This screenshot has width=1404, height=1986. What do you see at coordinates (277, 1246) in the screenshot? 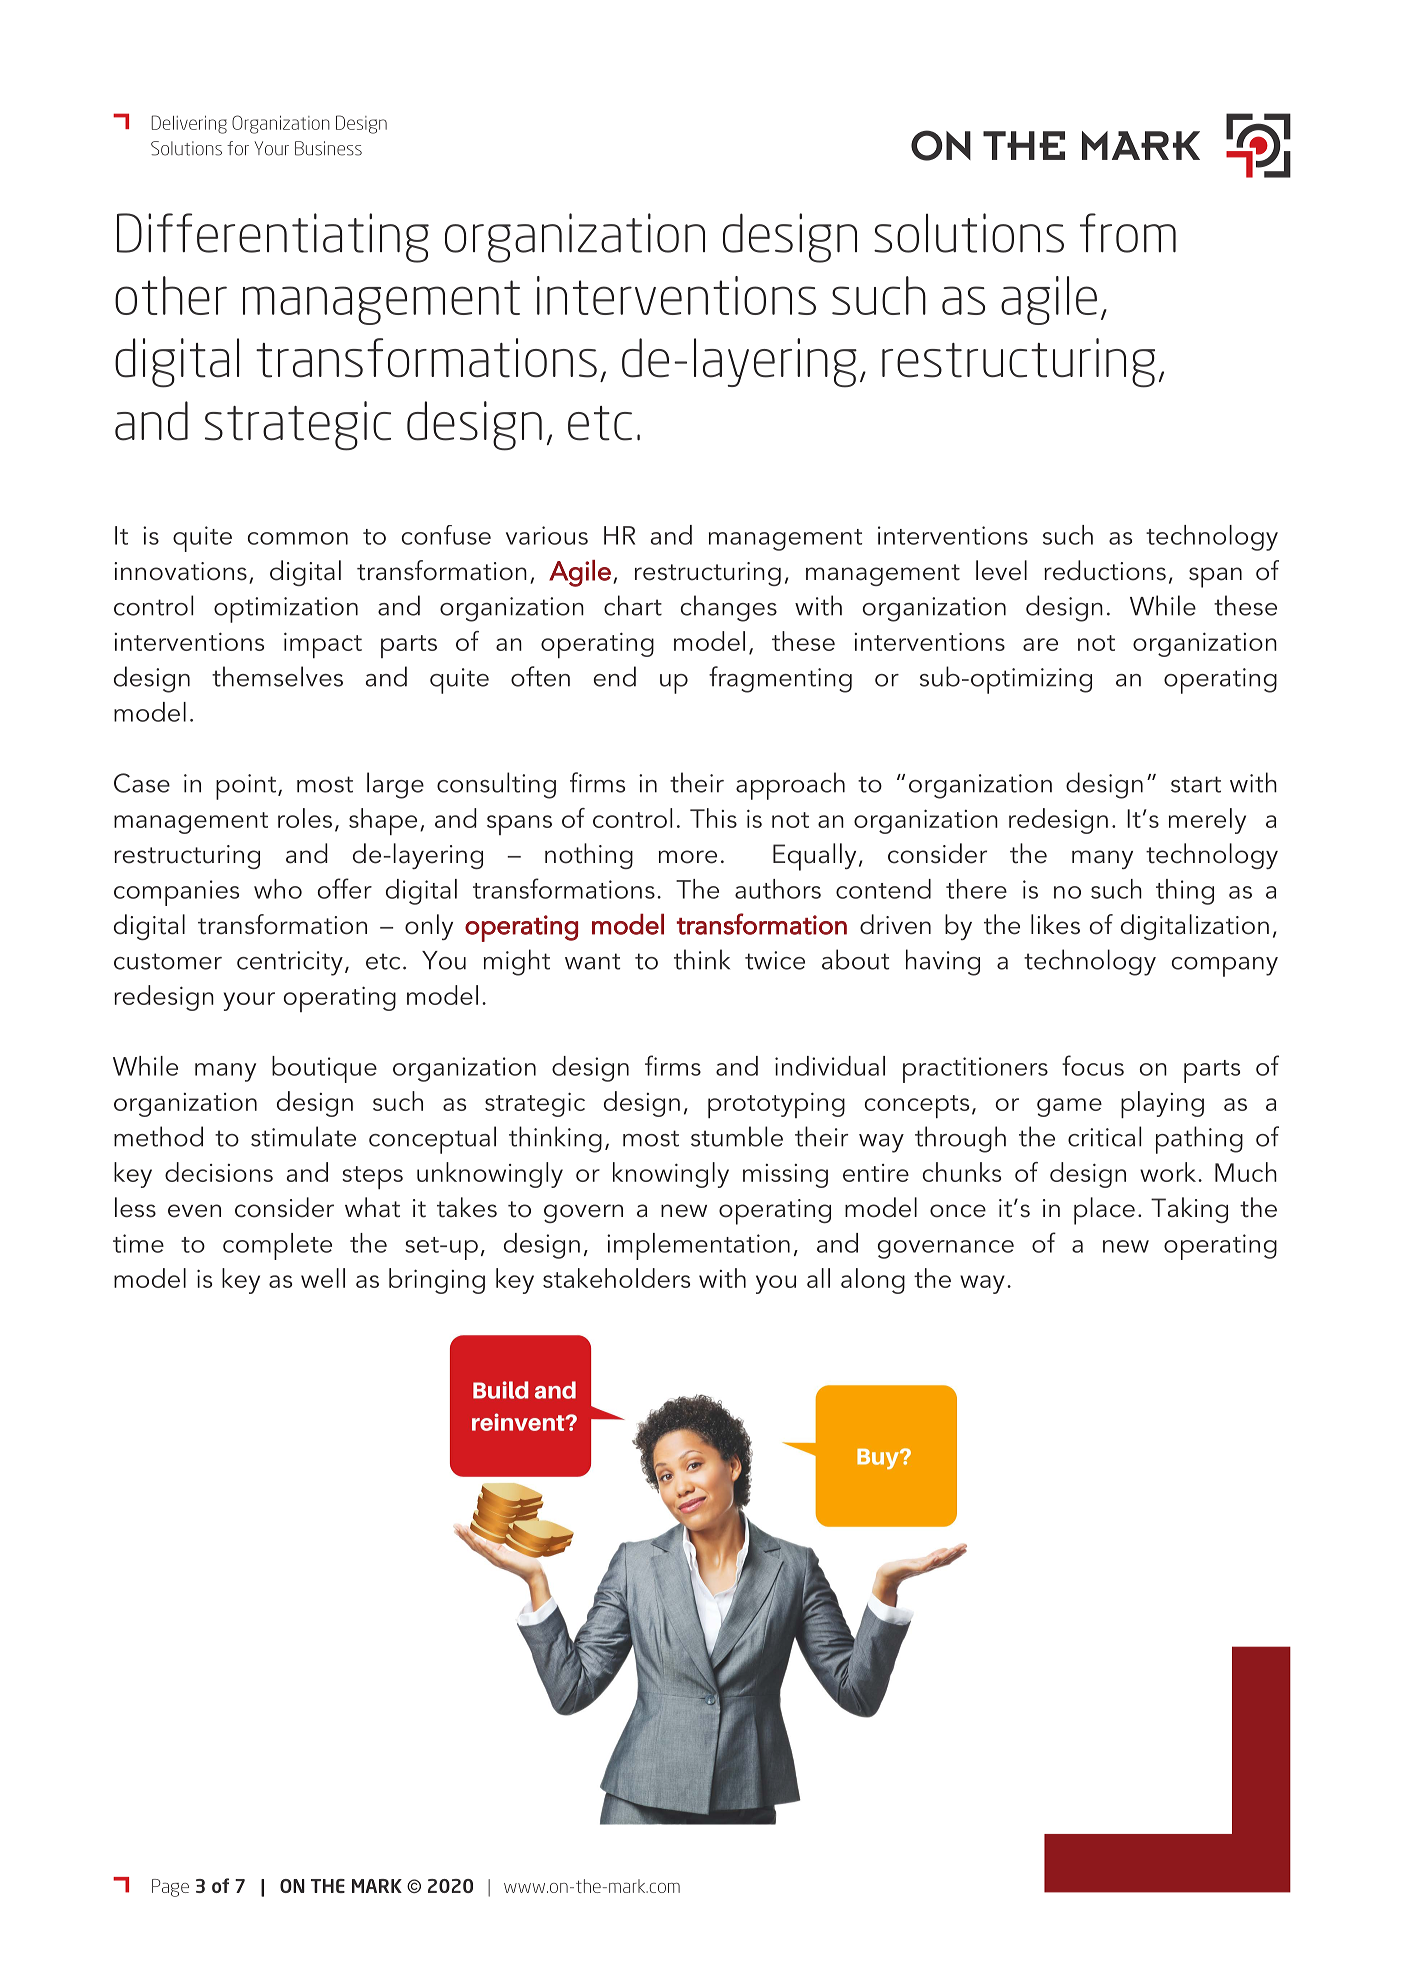
I see `complete` at bounding box center [277, 1246].
